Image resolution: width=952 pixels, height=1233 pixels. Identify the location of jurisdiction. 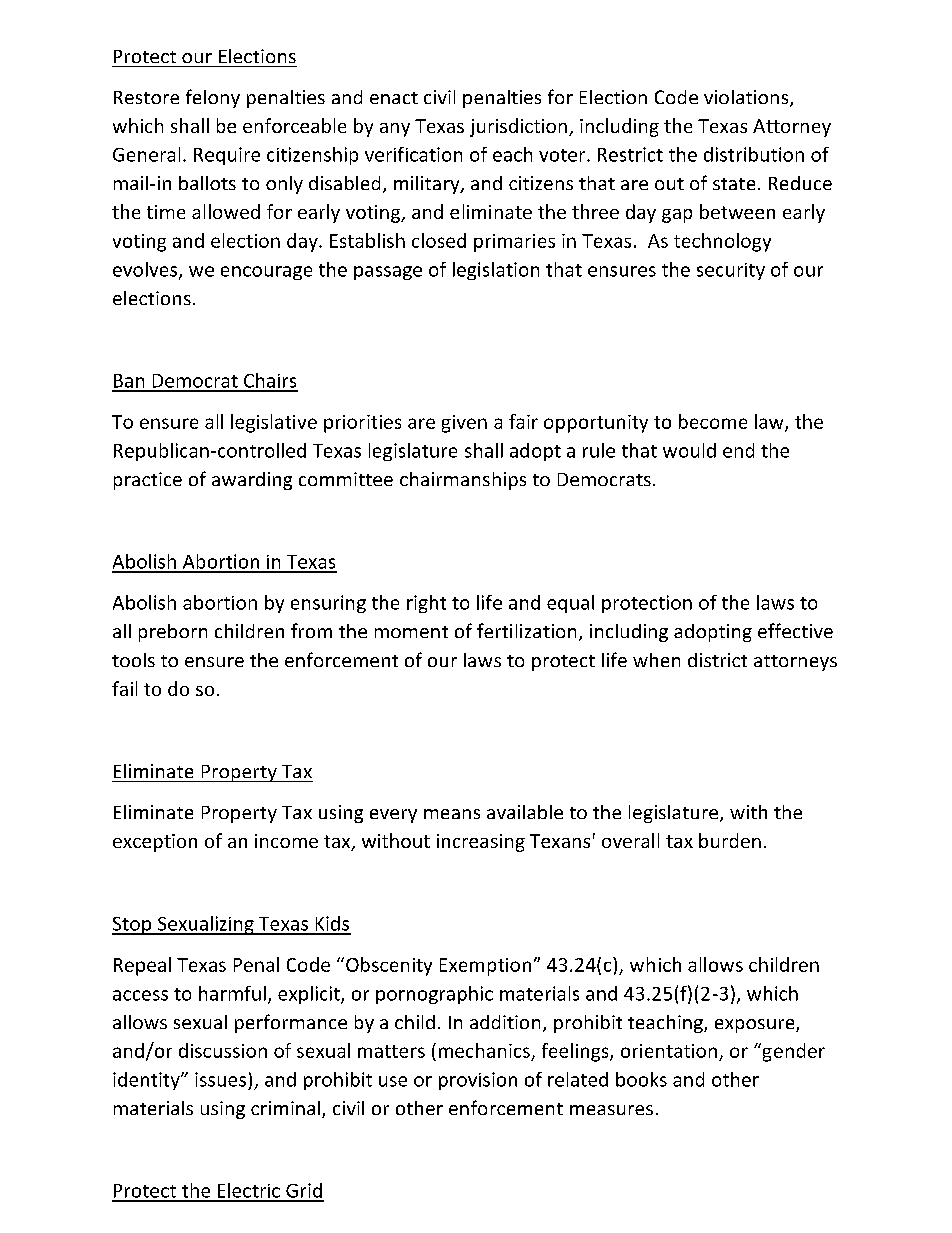
(518, 127).
